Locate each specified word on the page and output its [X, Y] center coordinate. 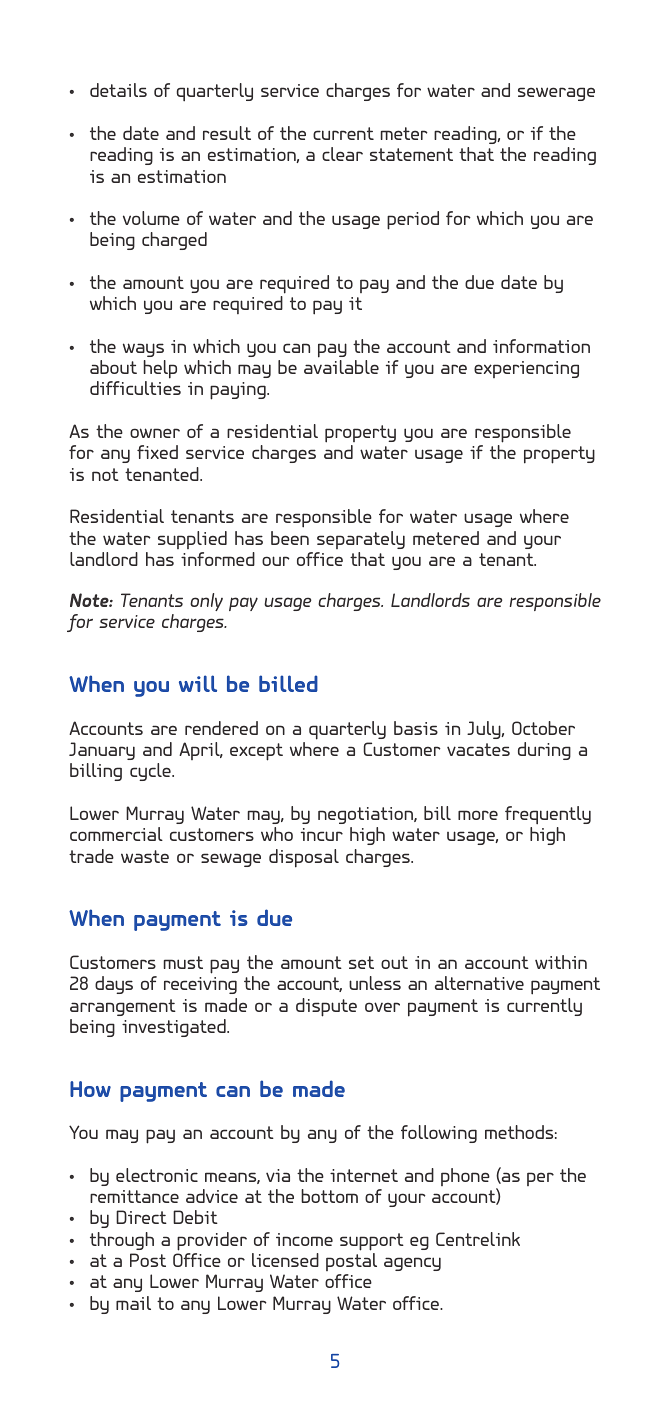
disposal [304, 858]
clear [342, 154]
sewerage [556, 94]
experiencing [526, 369]
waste [145, 856]
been [290, 538]
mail [133, 1303]
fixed [157, 452]
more [478, 815]
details [118, 90]
